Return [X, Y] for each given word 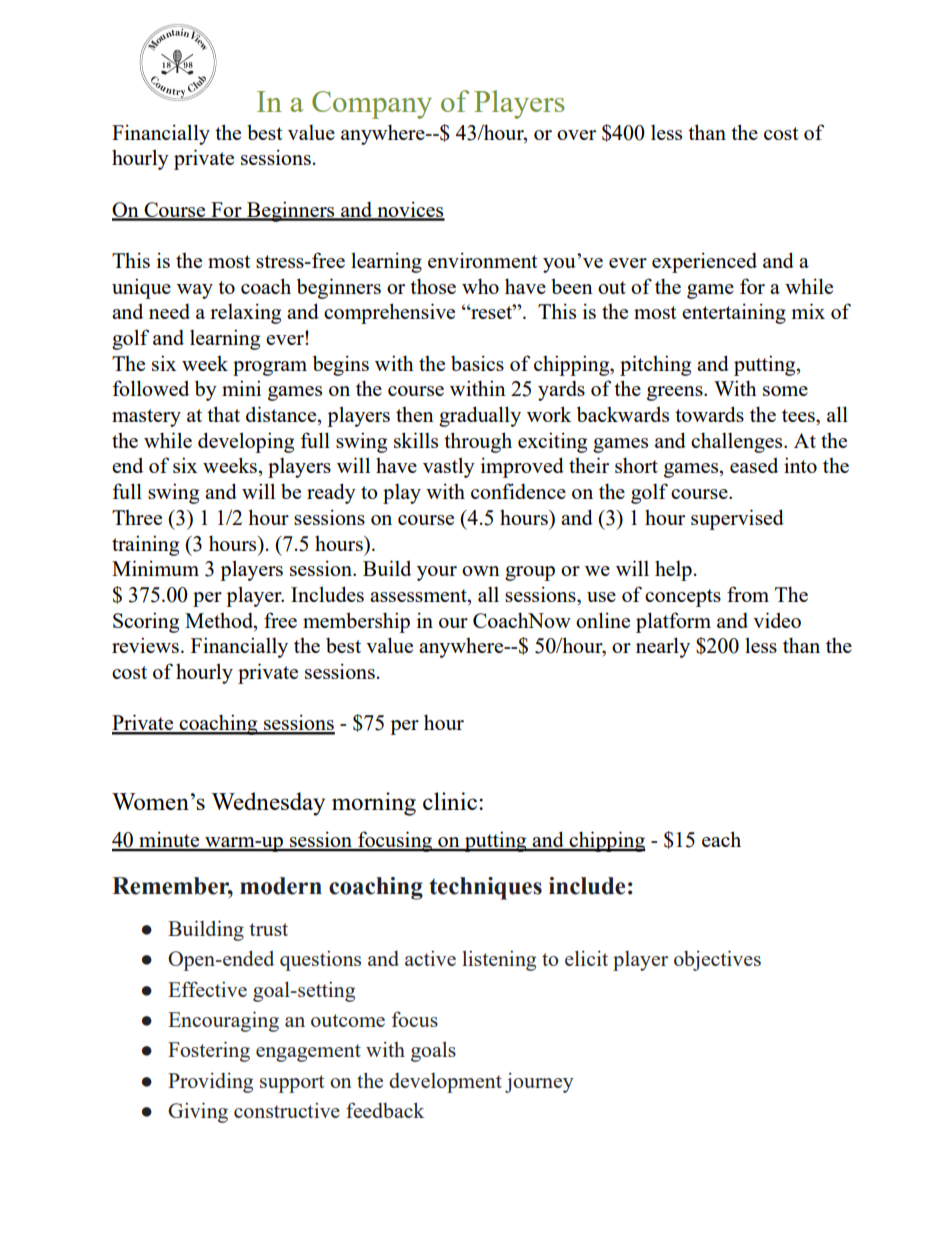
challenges [738, 442]
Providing [210, 1083]
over [576, 135]
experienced [704, 262]
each [721, 839]
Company [372, 105]
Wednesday [268, 804]
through [478, 442]
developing [246, 442]
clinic [450, 801]
